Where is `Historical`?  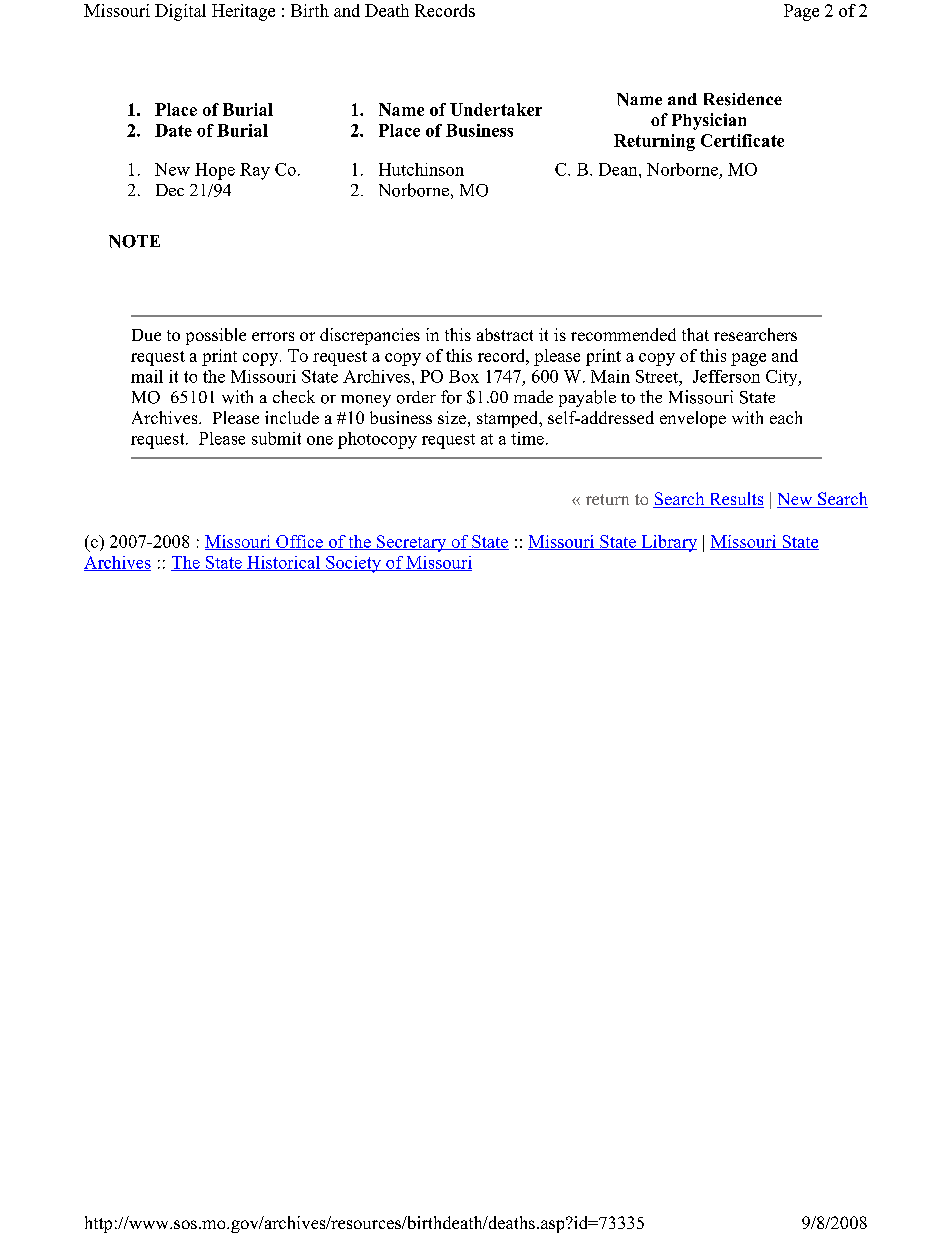 Historical is located at coordinates (284, 563).
